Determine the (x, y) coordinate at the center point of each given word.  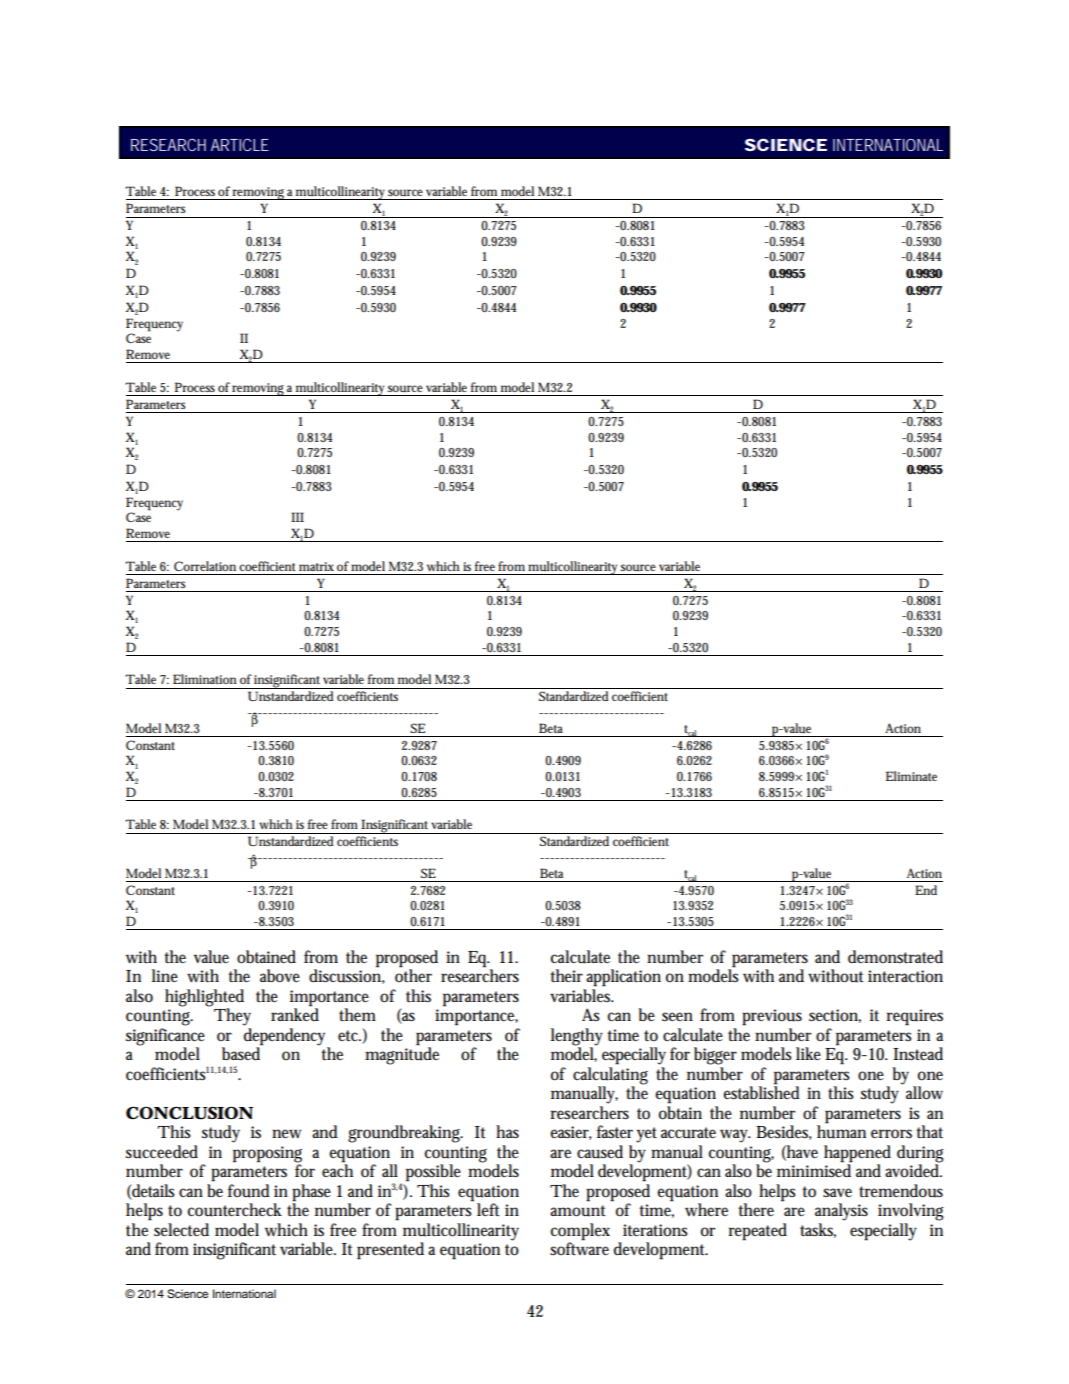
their (567, 976)
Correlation (205, 566)
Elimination (204, 679)
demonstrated (895, 957)
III (297, 517)
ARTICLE (240, 144)
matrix (316, 566)
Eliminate (911, 776)
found (249, 1191)
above (280, 976)
